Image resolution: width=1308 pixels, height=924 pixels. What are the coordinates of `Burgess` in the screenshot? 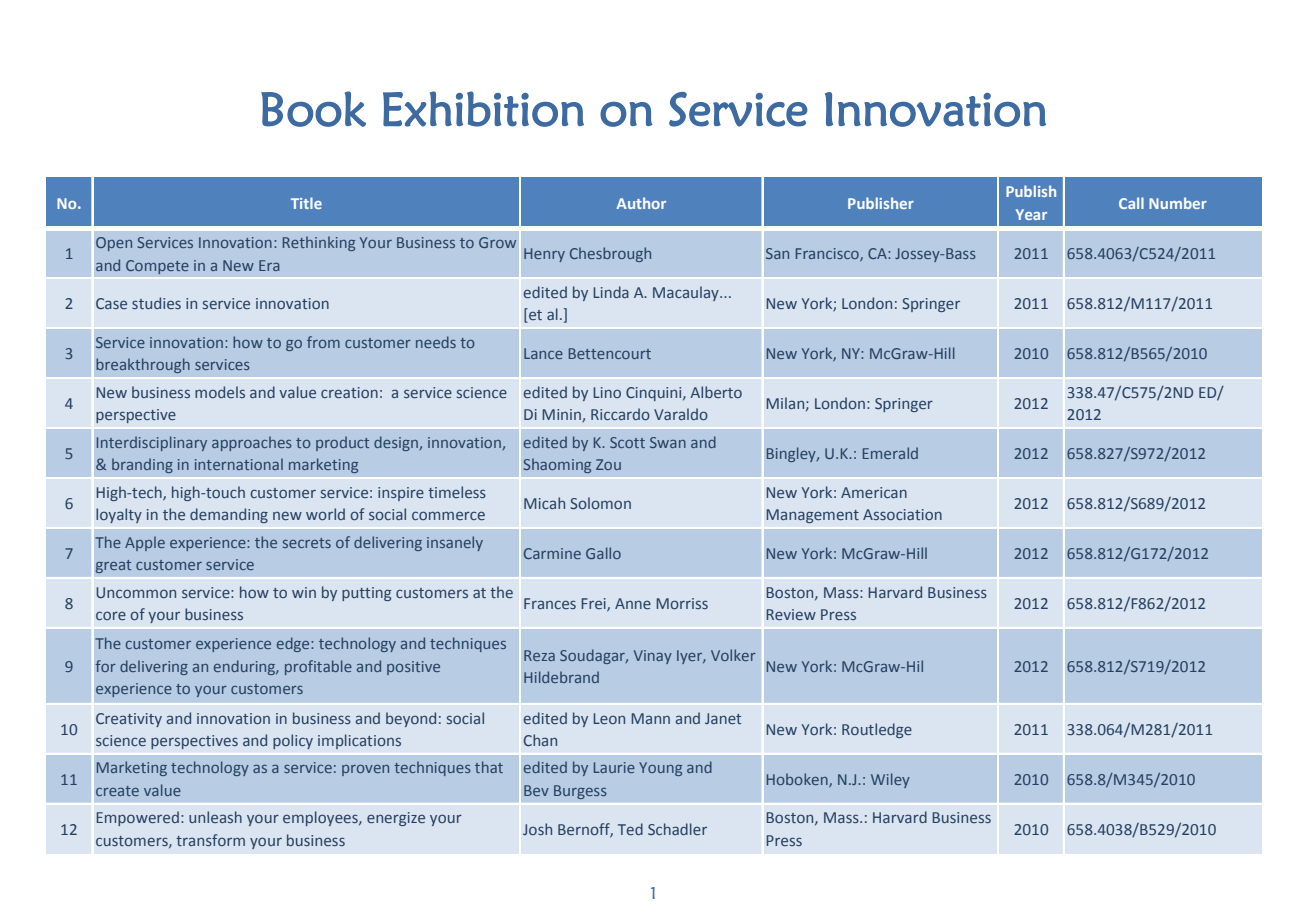 It's located at (580, 792).
